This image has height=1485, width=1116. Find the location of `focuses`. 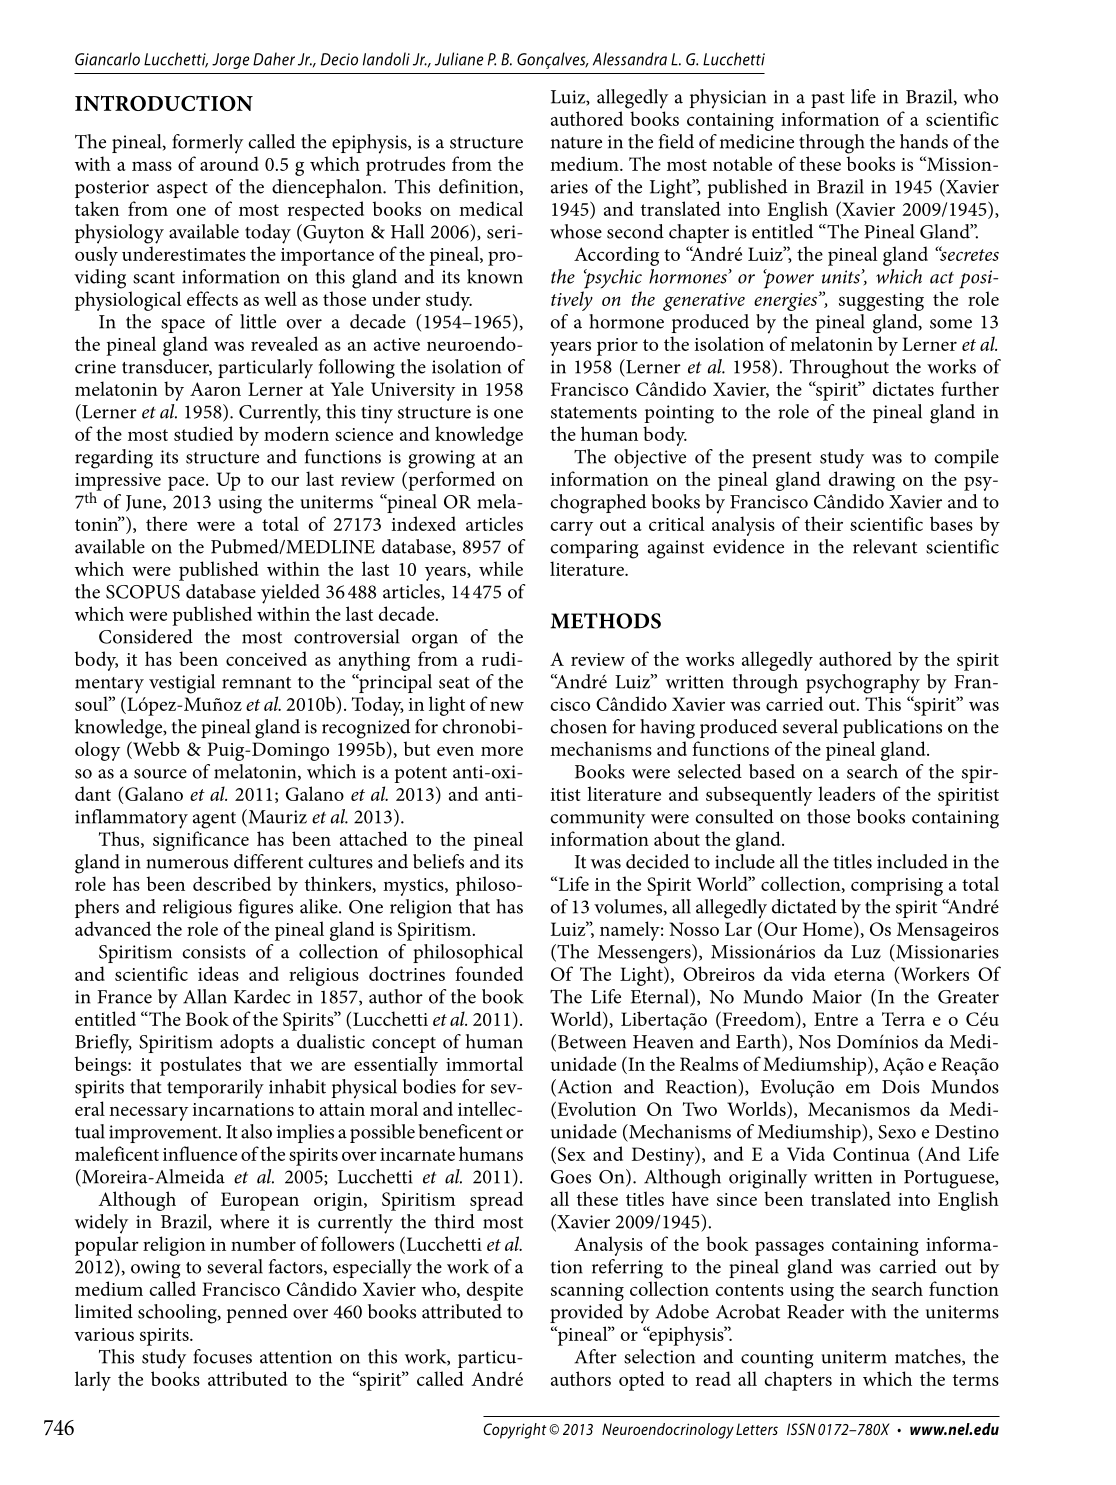

focuses is located at coordinates (222, 1356).
